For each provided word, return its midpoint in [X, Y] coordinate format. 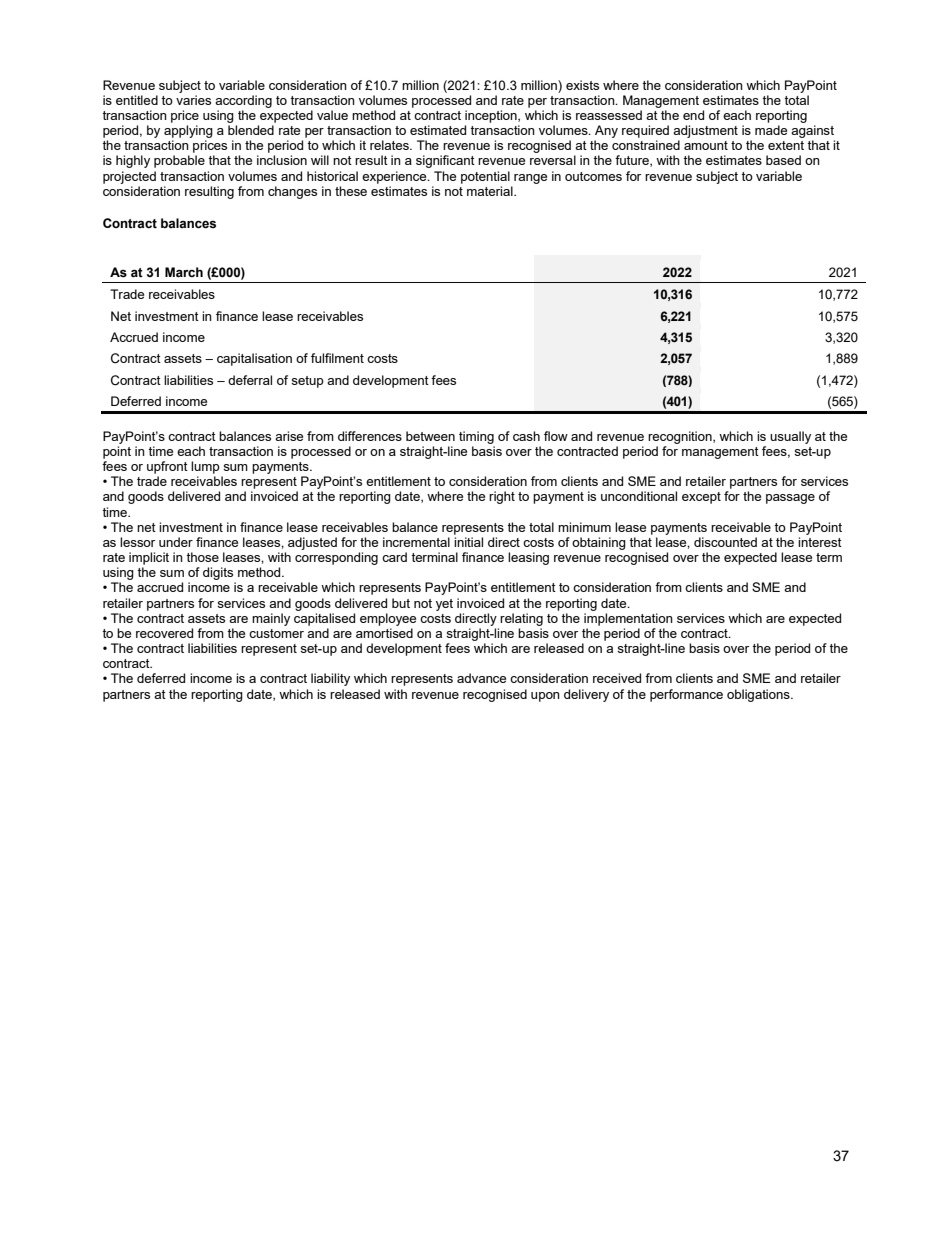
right [502, 497]
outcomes [593, 176]
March [184, 272]
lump [205, 467]
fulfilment [337, 358]
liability [330, 679]
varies [193, 100]
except [701, 498]
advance [481, 678]
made [771, 130]
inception [492, 116]
